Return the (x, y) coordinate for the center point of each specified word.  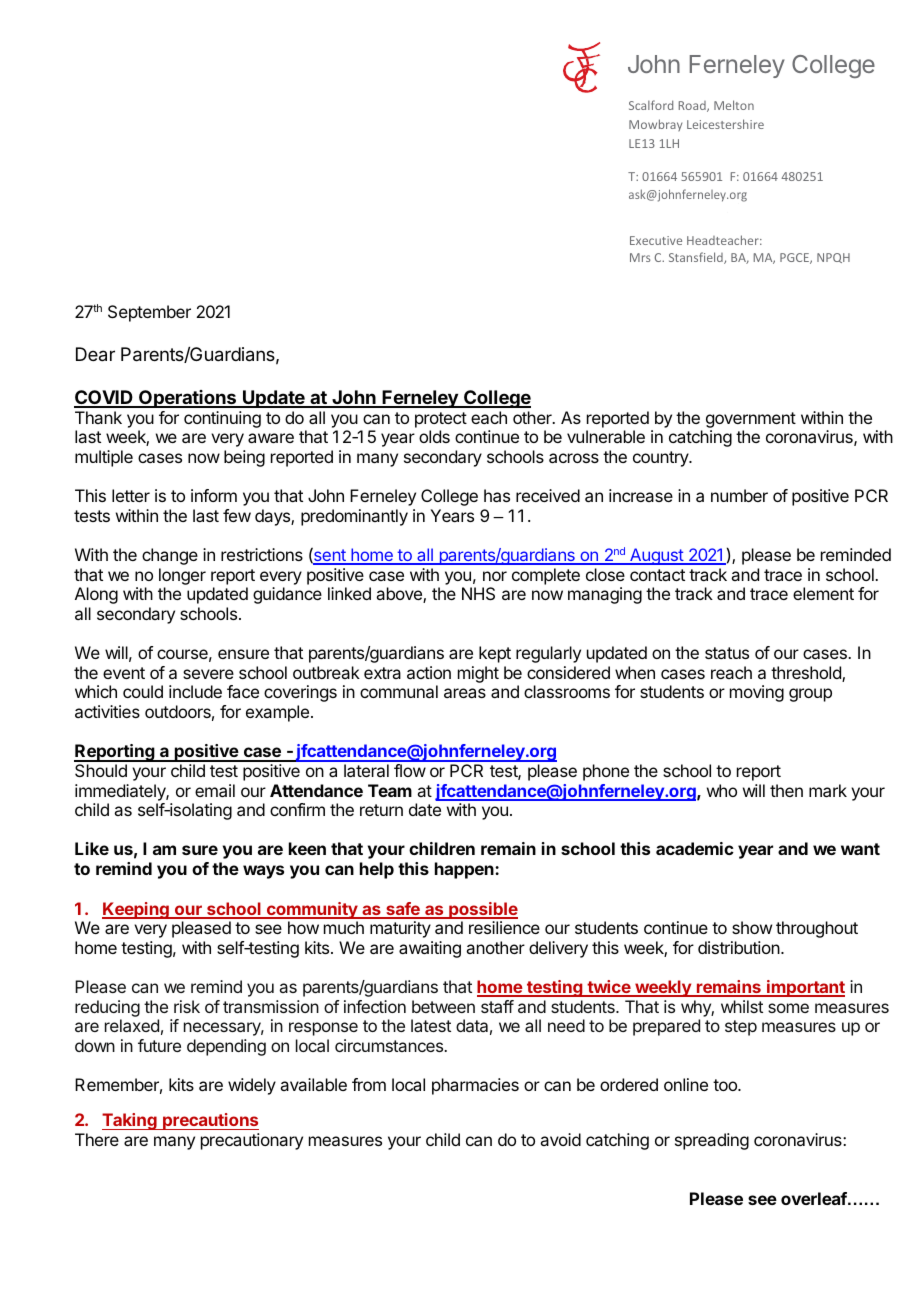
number (739, 495)
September (149, 313)
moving (757, 693)
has (497, 495)
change (170, 556)
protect (441, 420)
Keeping (136, 910)
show (752, 927)
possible (482, 910)
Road (693, 106)
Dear (95, 354)
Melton (734, 105)
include (195, 691)
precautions (210, 1121)
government (751, 420)
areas (465, 693)
